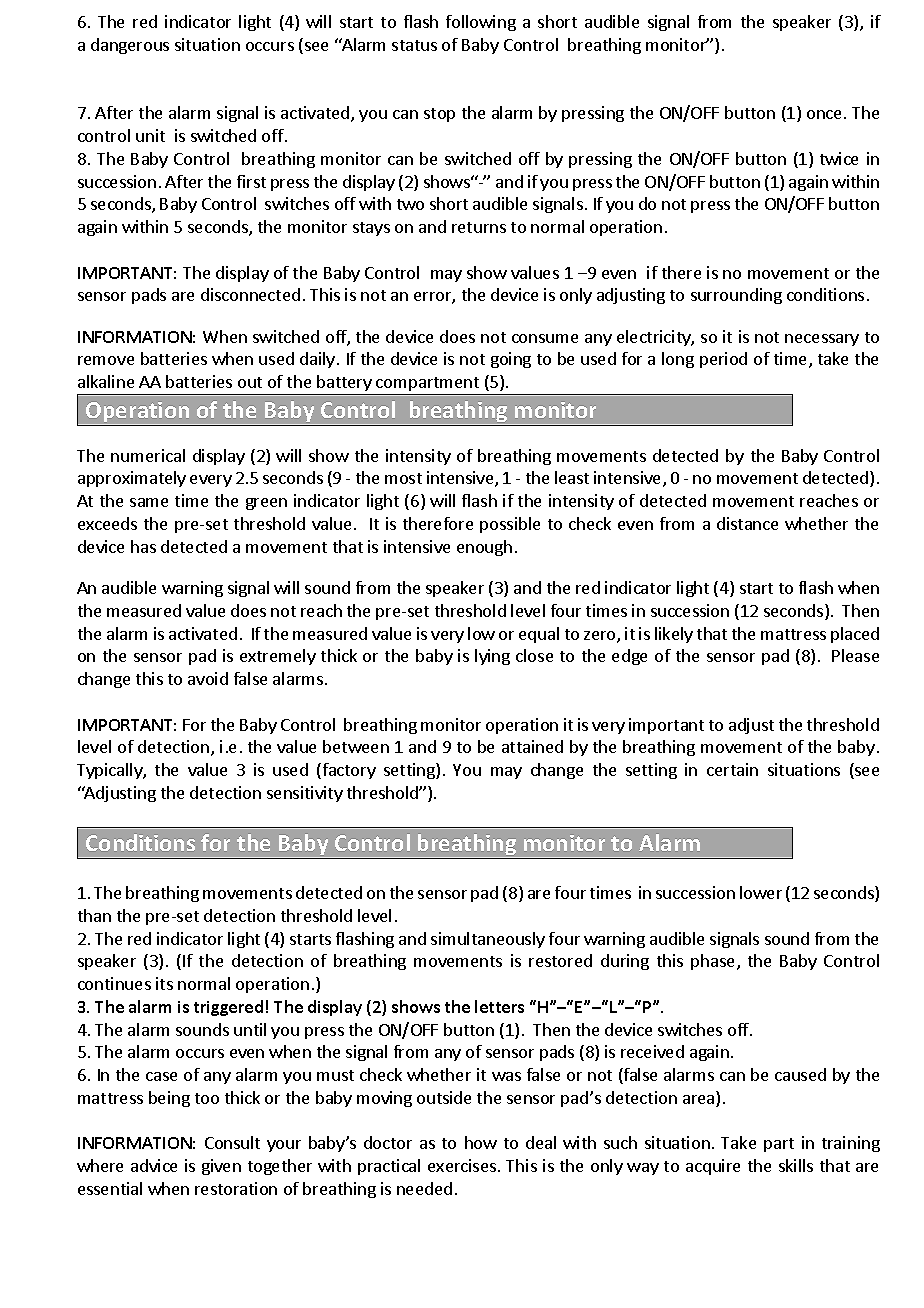 The width and height of the document is (924, 1308). Describe the element at coordinates (761, 892) in the document. I see `lower` at that location.
